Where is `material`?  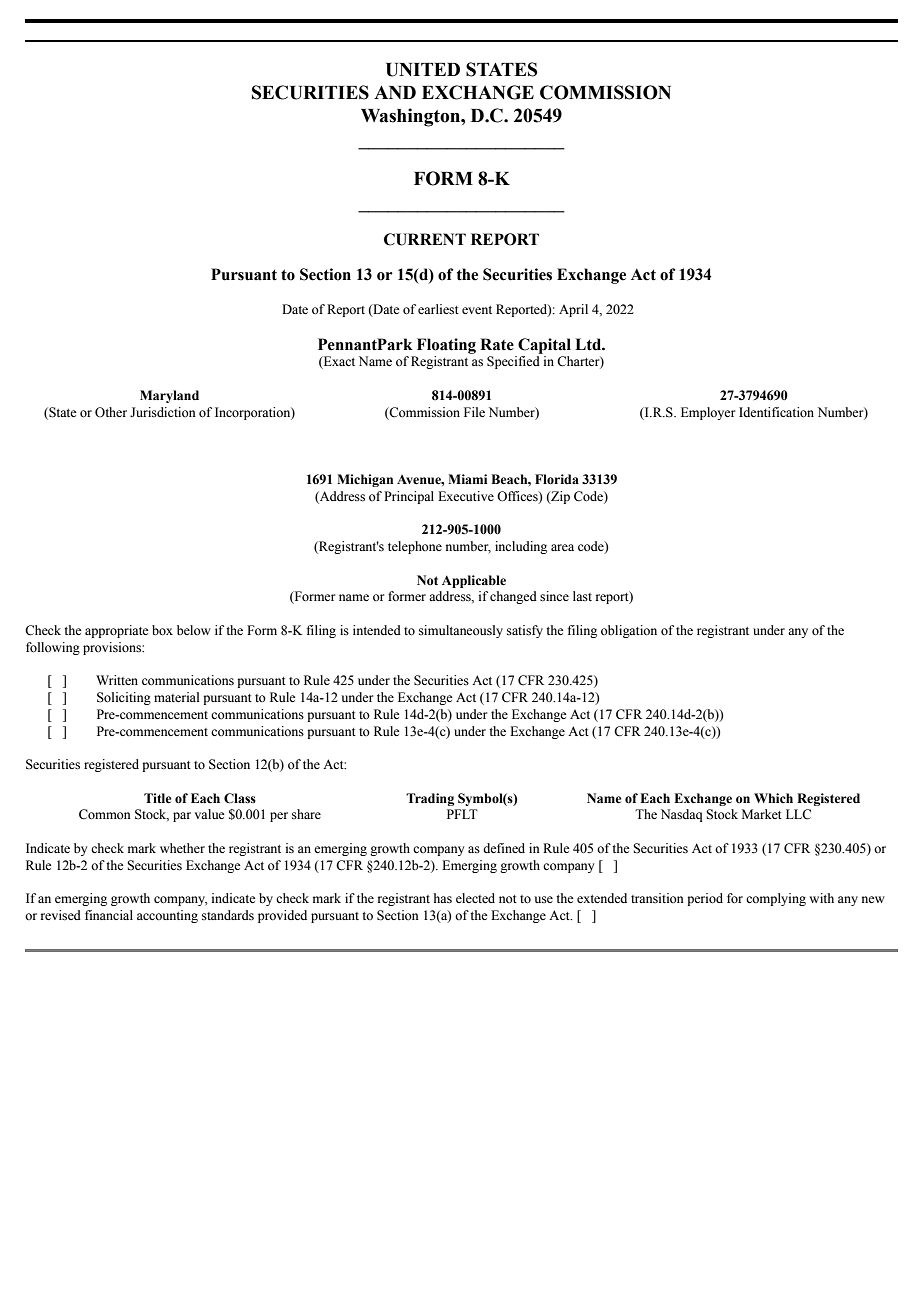
material is located at coordinates (176, 697).
